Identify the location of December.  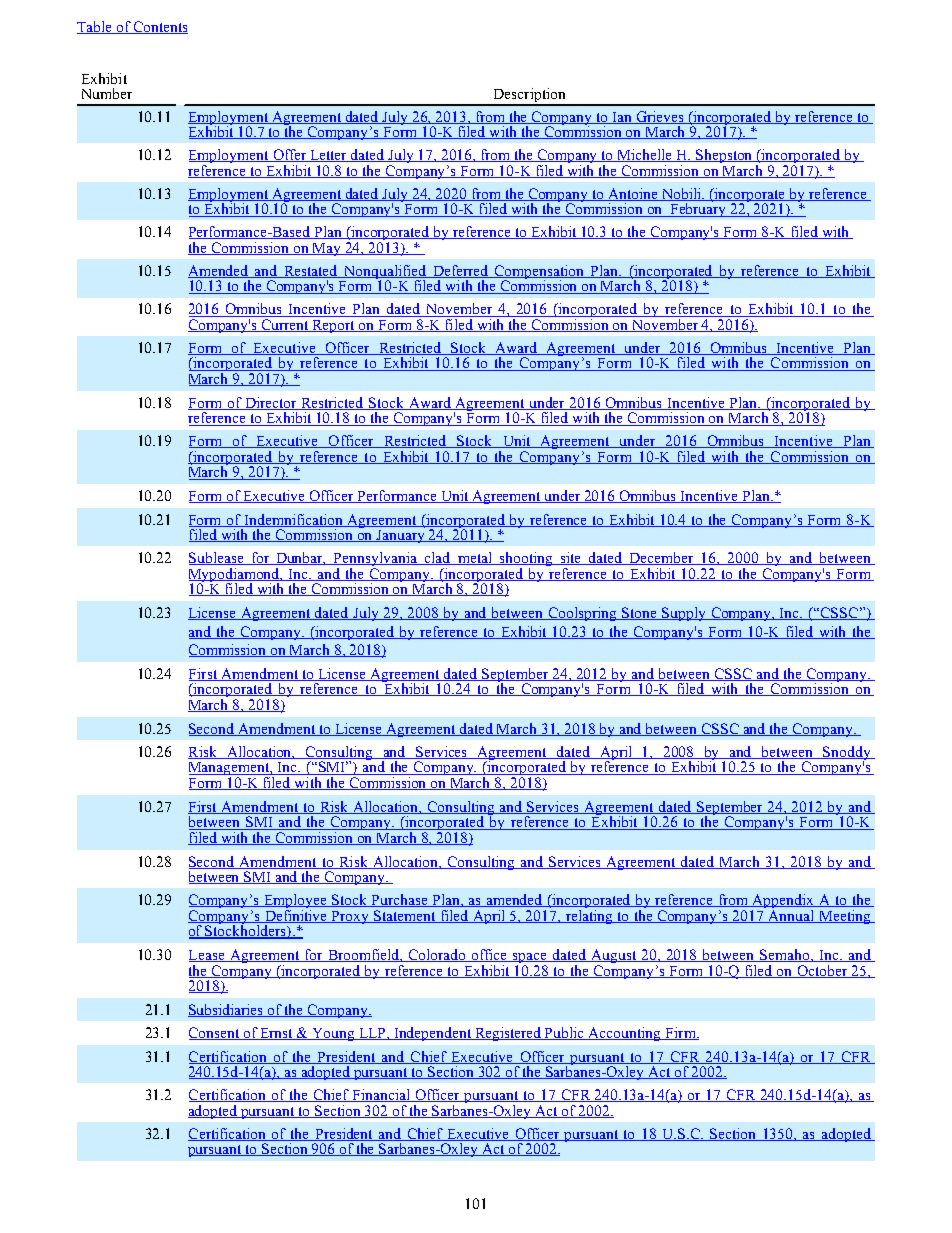
(662, 558).
